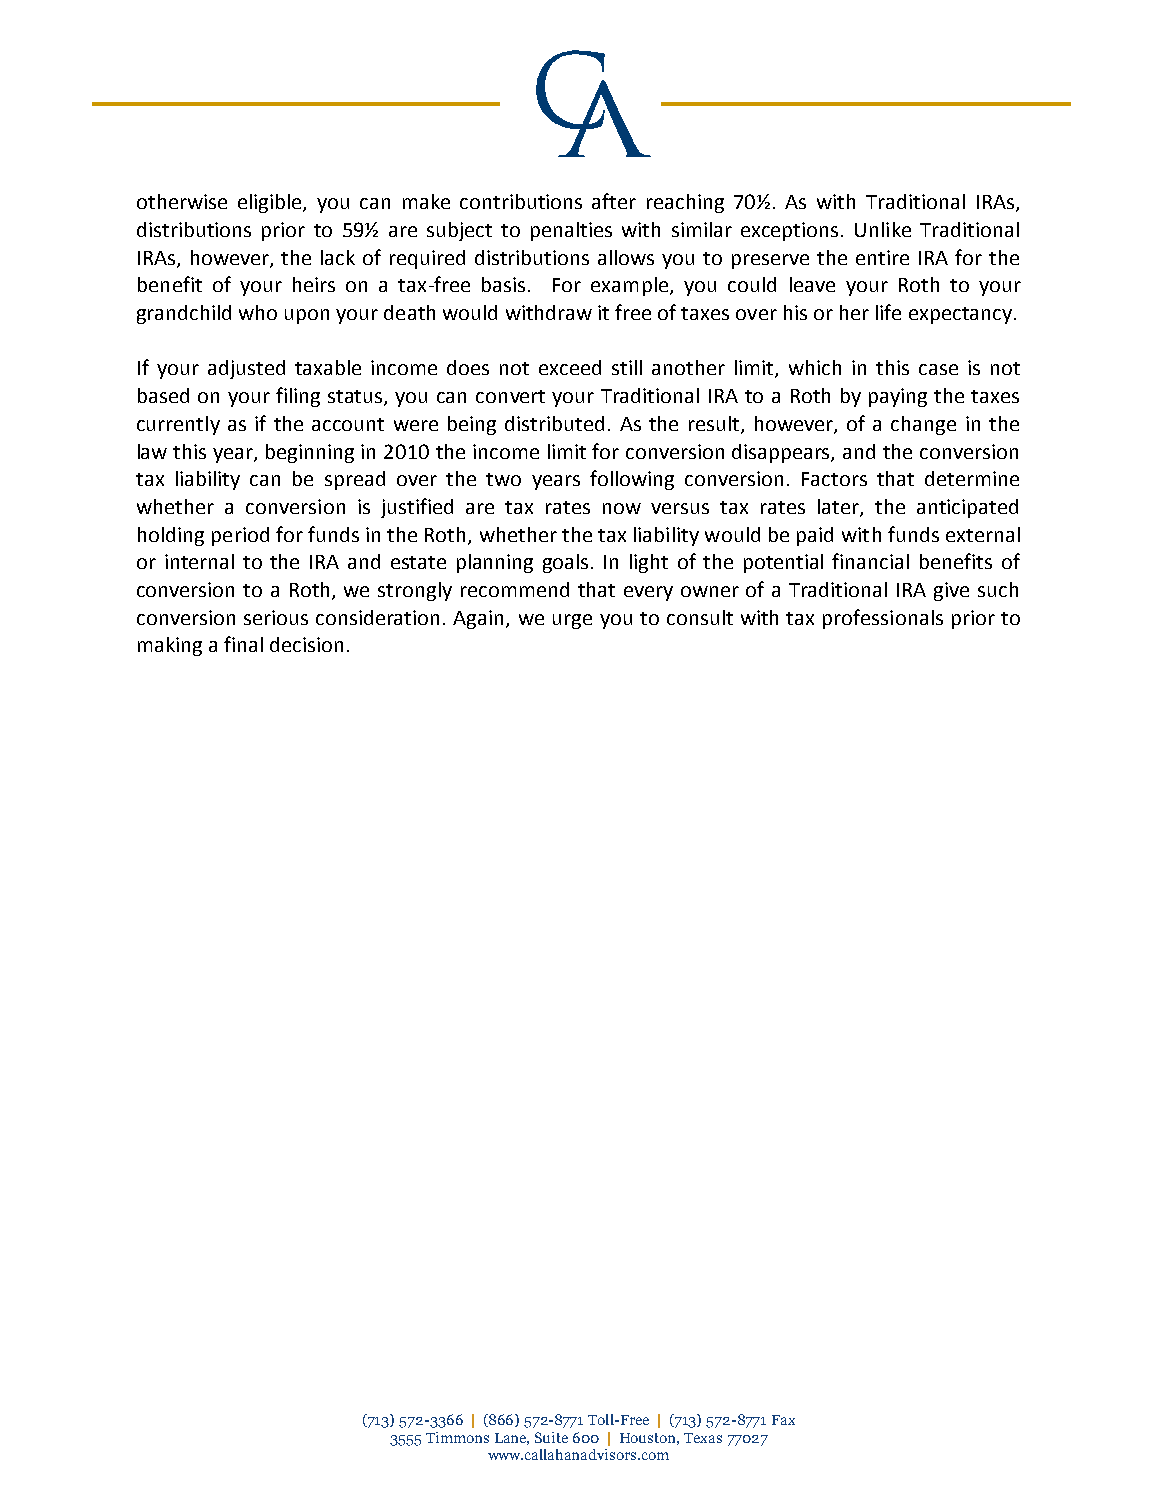  I want to click on professionals, so click(883, 619).
